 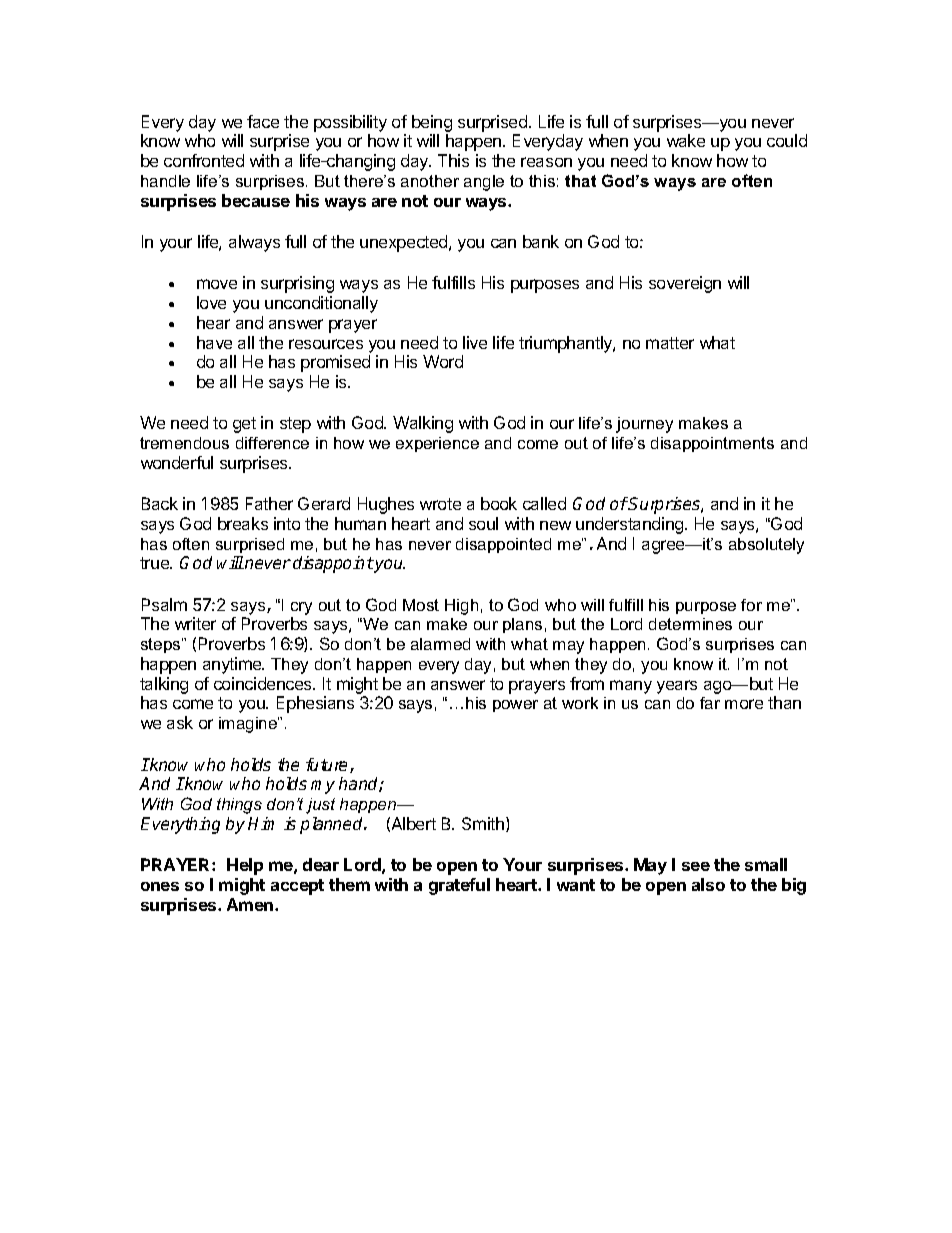 What do you see at coordinates (204, 160) in the screenshot?
I see `confronted` at bounding box center [204, 160].
